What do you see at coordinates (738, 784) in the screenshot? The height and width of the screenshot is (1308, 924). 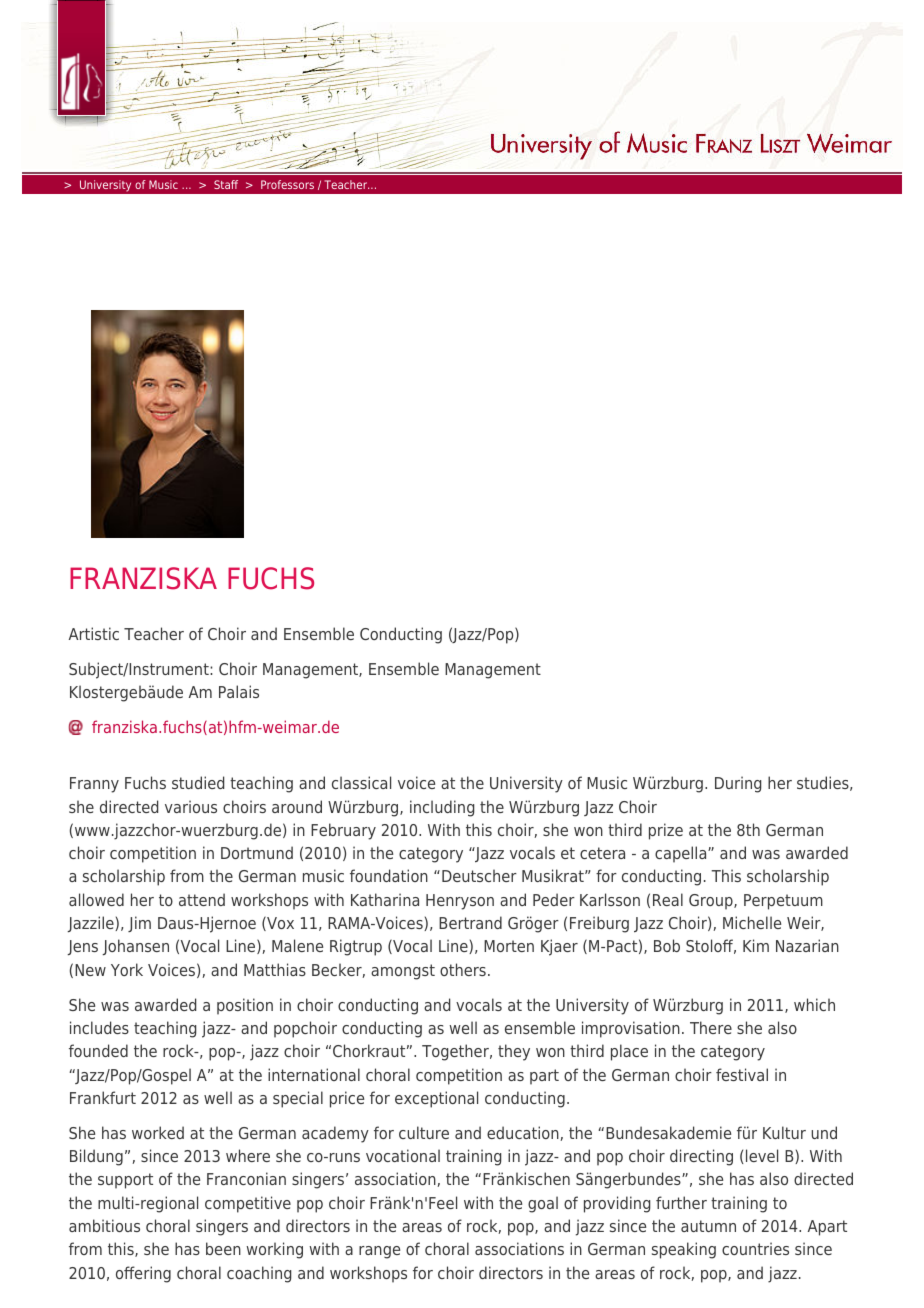 I see `During` at bounding box center [738, 784].
